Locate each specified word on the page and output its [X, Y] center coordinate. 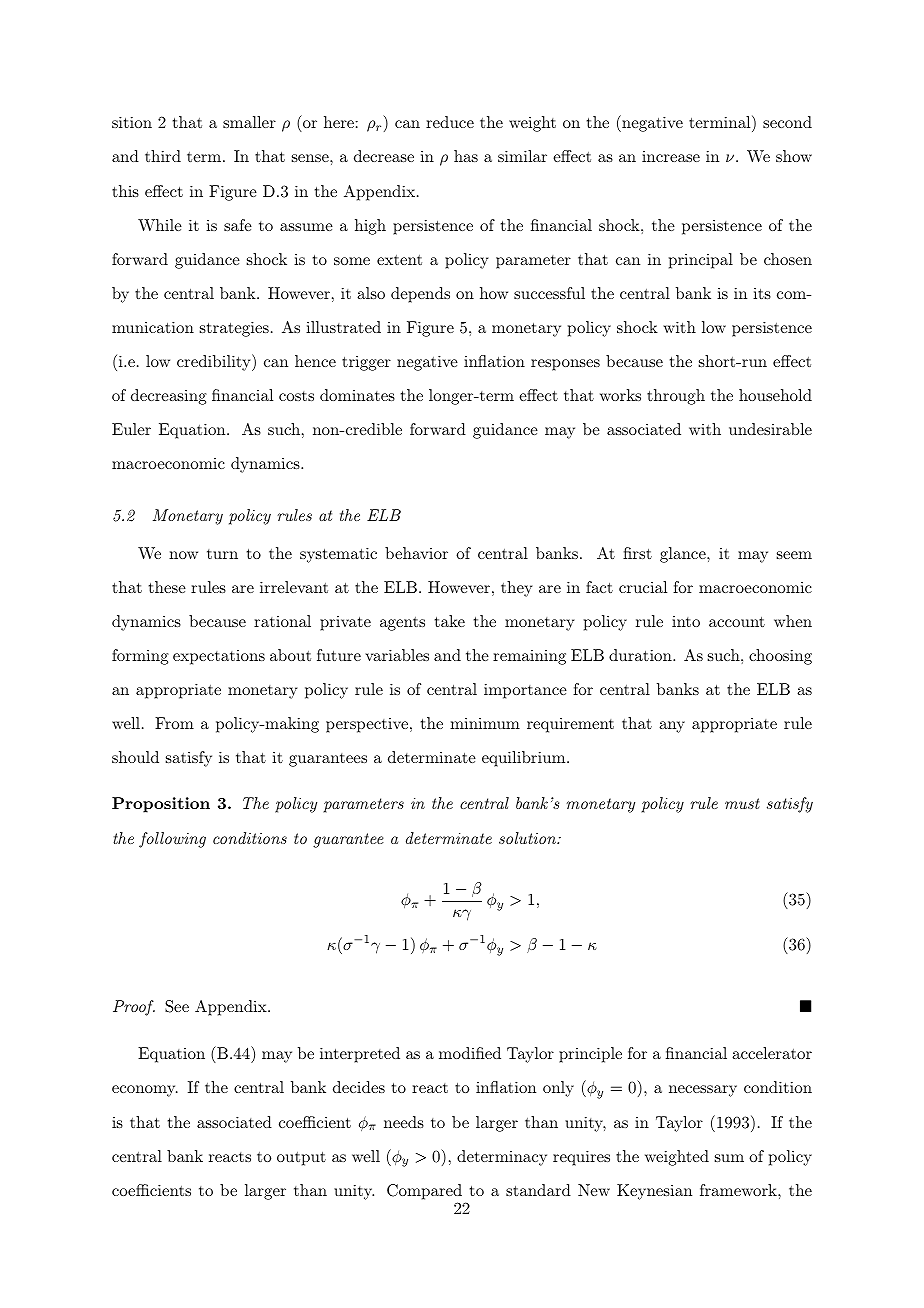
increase [671, 156]
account [737, 622]
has [466, 156]
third [163, 156]
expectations [219, 657]
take [450, 621]
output [301, 1159]
